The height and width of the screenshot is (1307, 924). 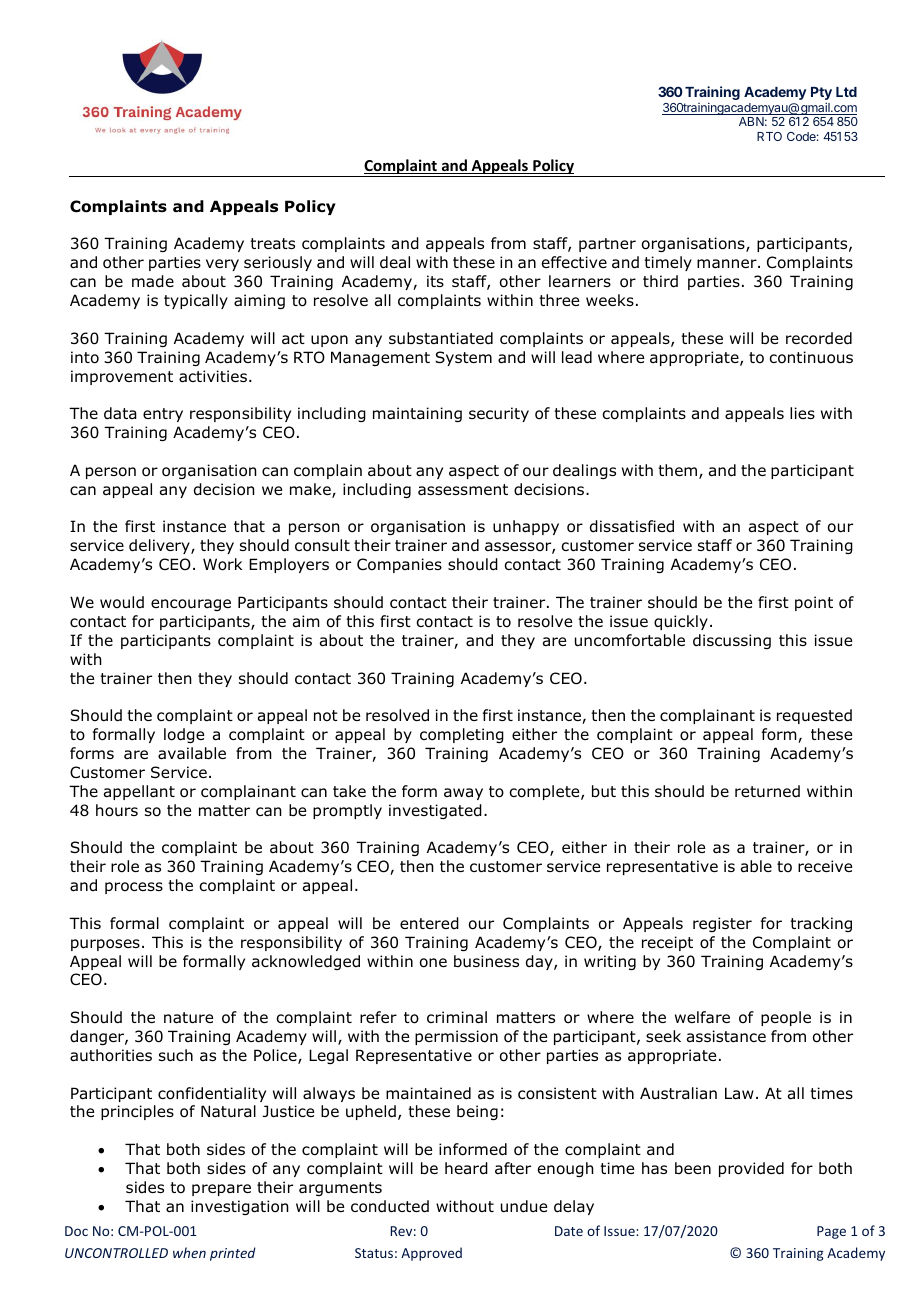 What do you see at coordinates (722, 924) in the screenshot?
I see `register` at bounding box center [722, 924].
